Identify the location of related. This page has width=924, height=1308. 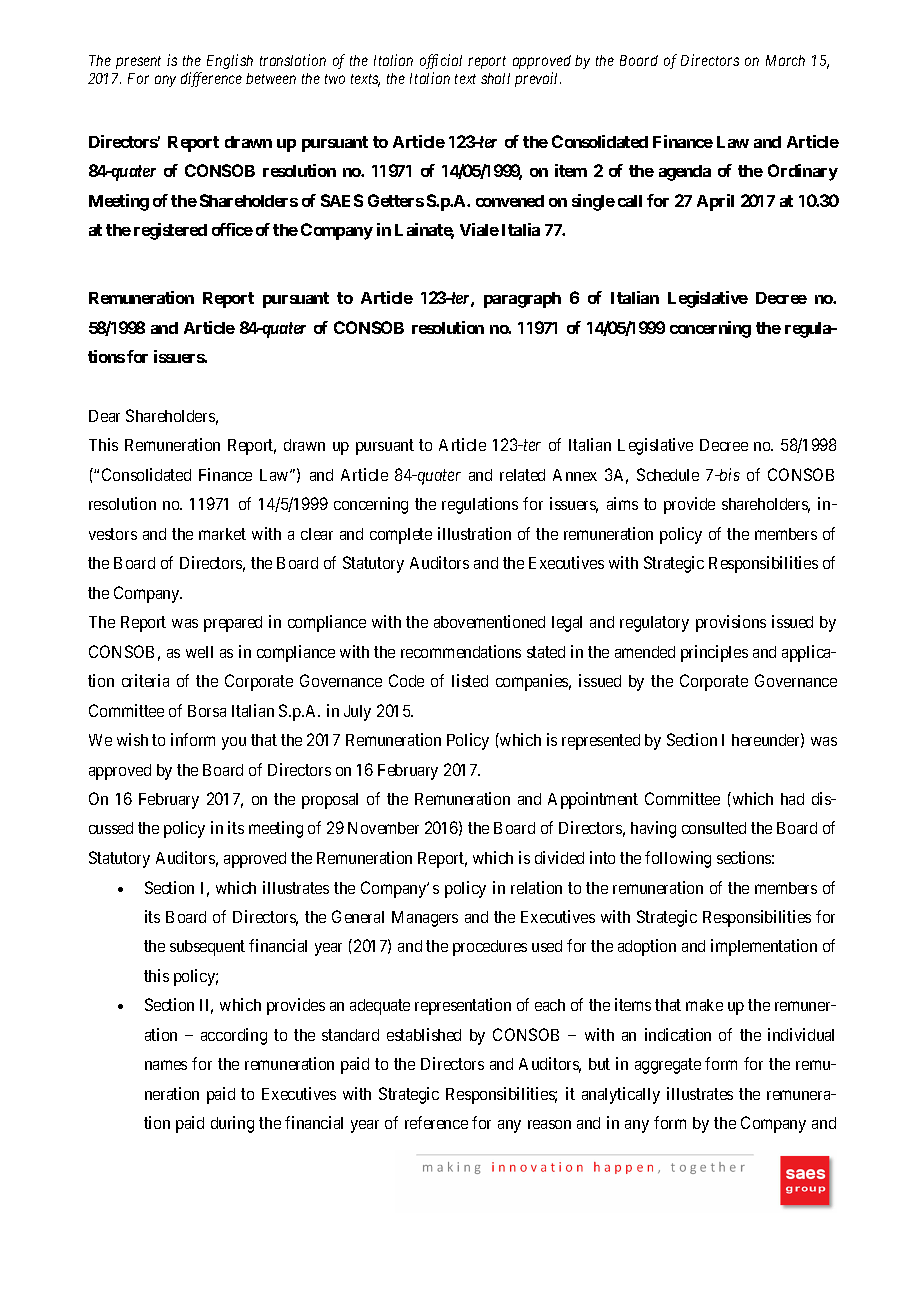
(522, 475).
